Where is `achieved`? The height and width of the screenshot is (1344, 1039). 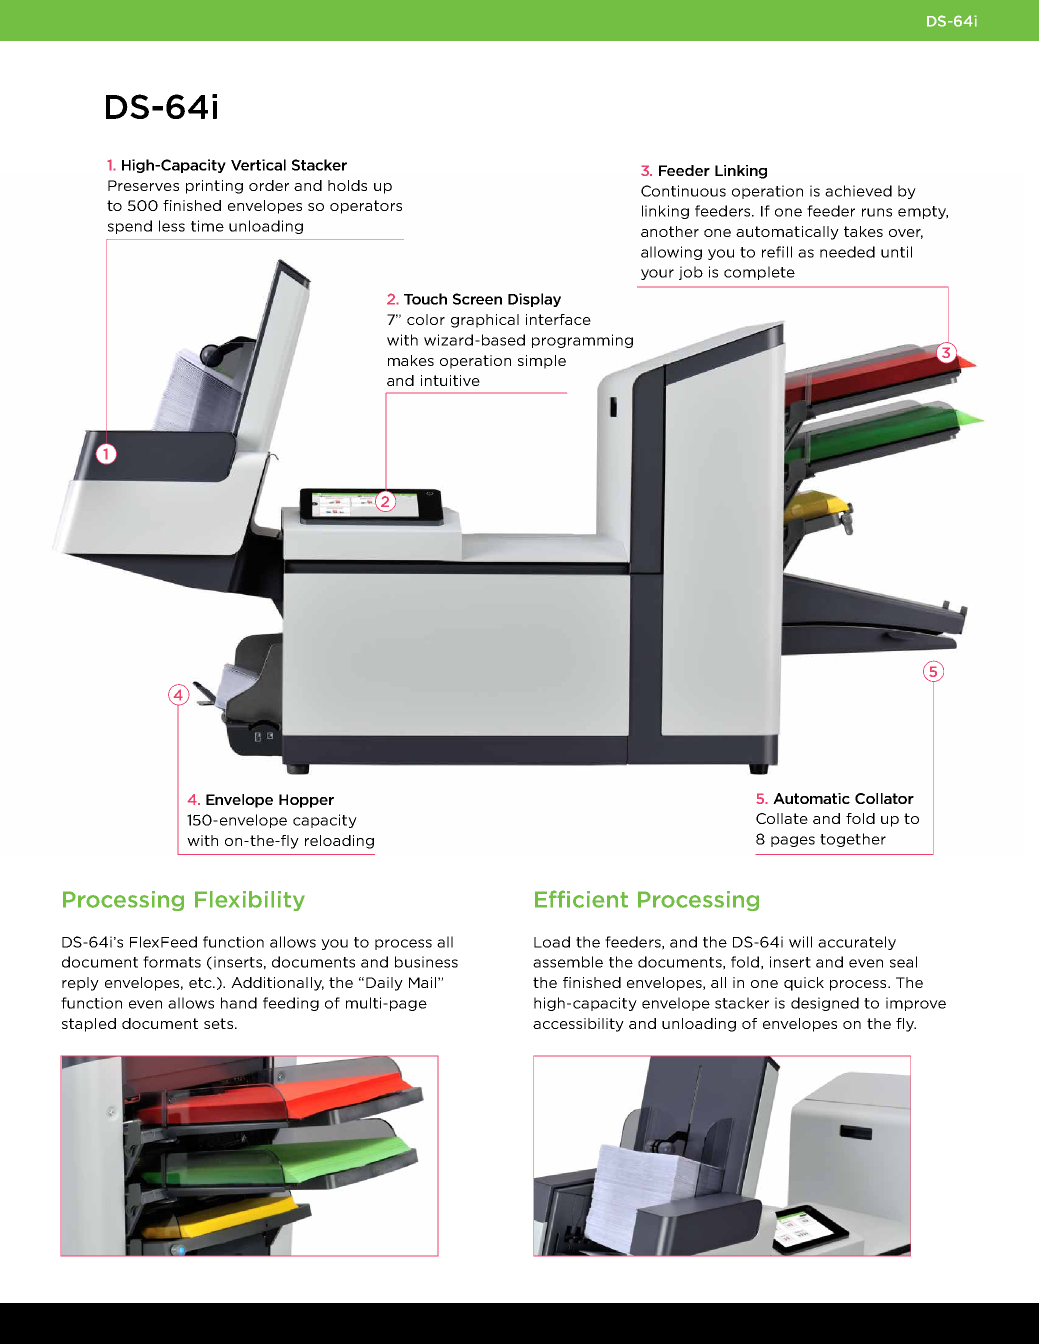
achieved is located at coordinates (858, 191).
